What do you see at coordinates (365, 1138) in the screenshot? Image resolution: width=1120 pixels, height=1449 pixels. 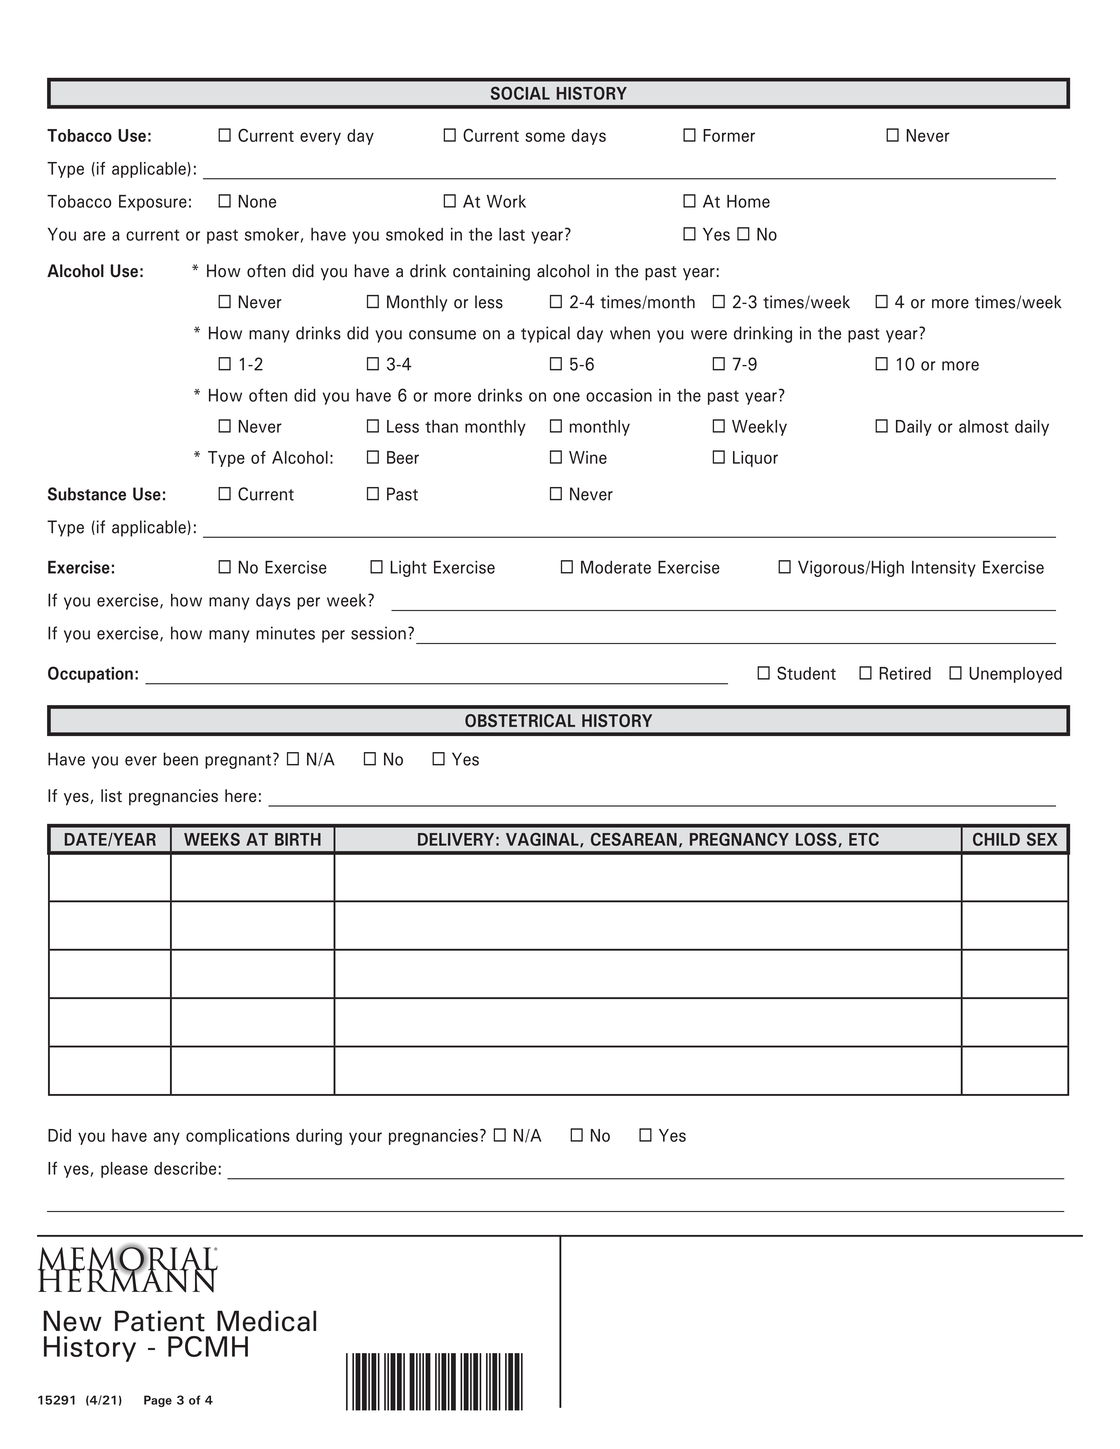 I see `your` at bounding box center [365, 1138].
